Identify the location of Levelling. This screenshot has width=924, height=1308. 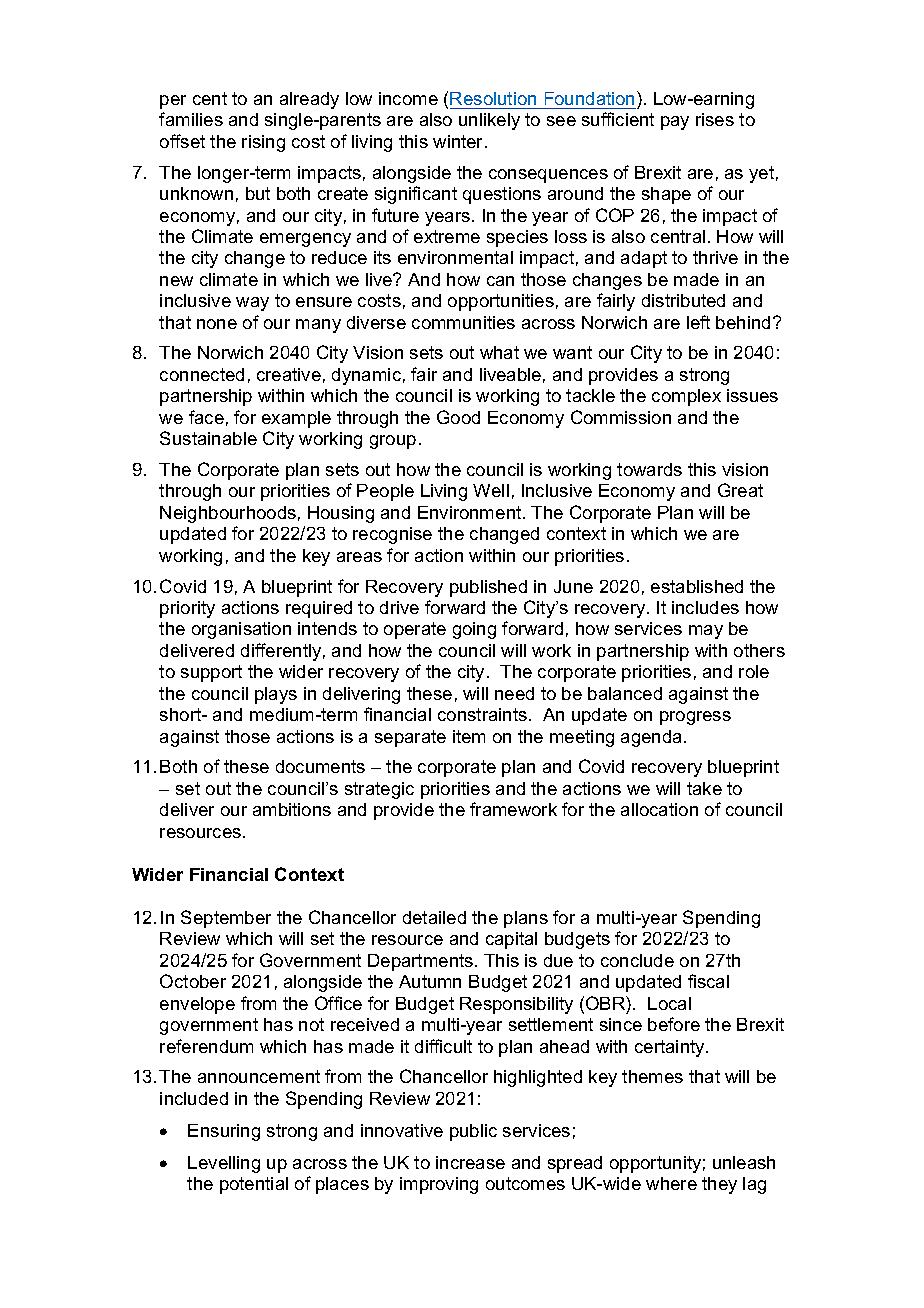
(224, 1164).
